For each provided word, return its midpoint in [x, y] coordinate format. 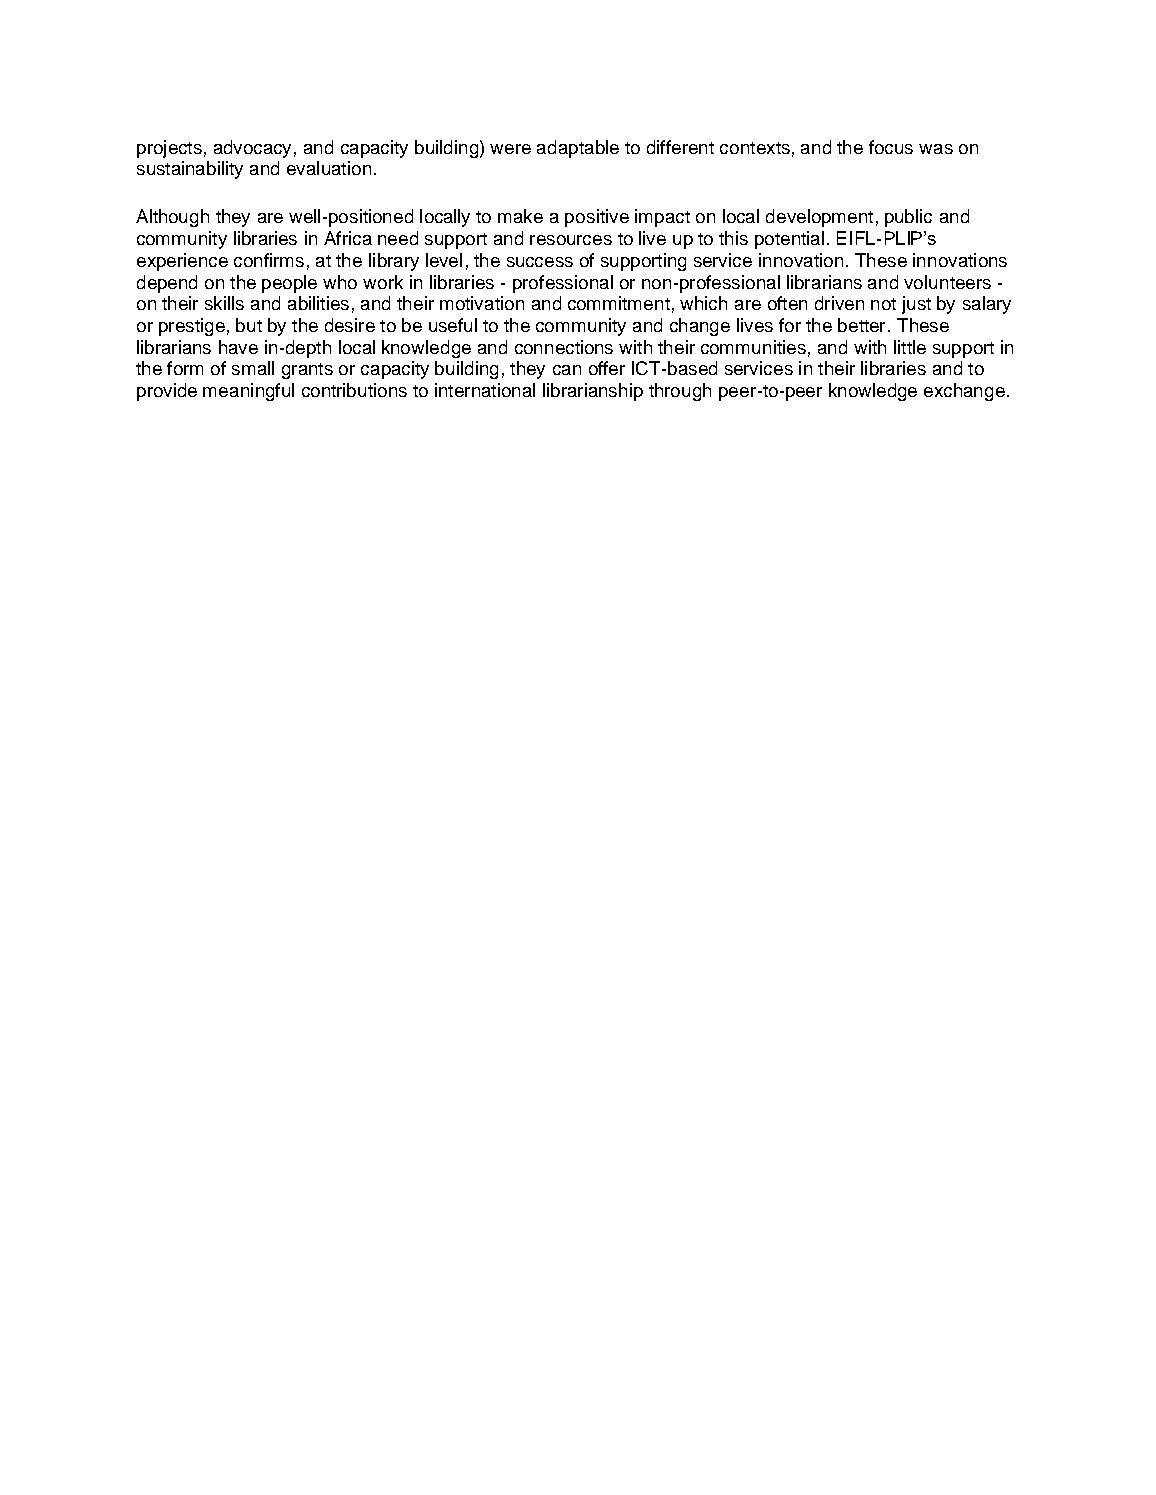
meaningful [248, 392]
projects [169, 149]
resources [571, 240]
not [883, 304]
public [908, 218]
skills [224, 303]
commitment [619, 303]
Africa [348, 238]
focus [891, 147]
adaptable [578, 149]
